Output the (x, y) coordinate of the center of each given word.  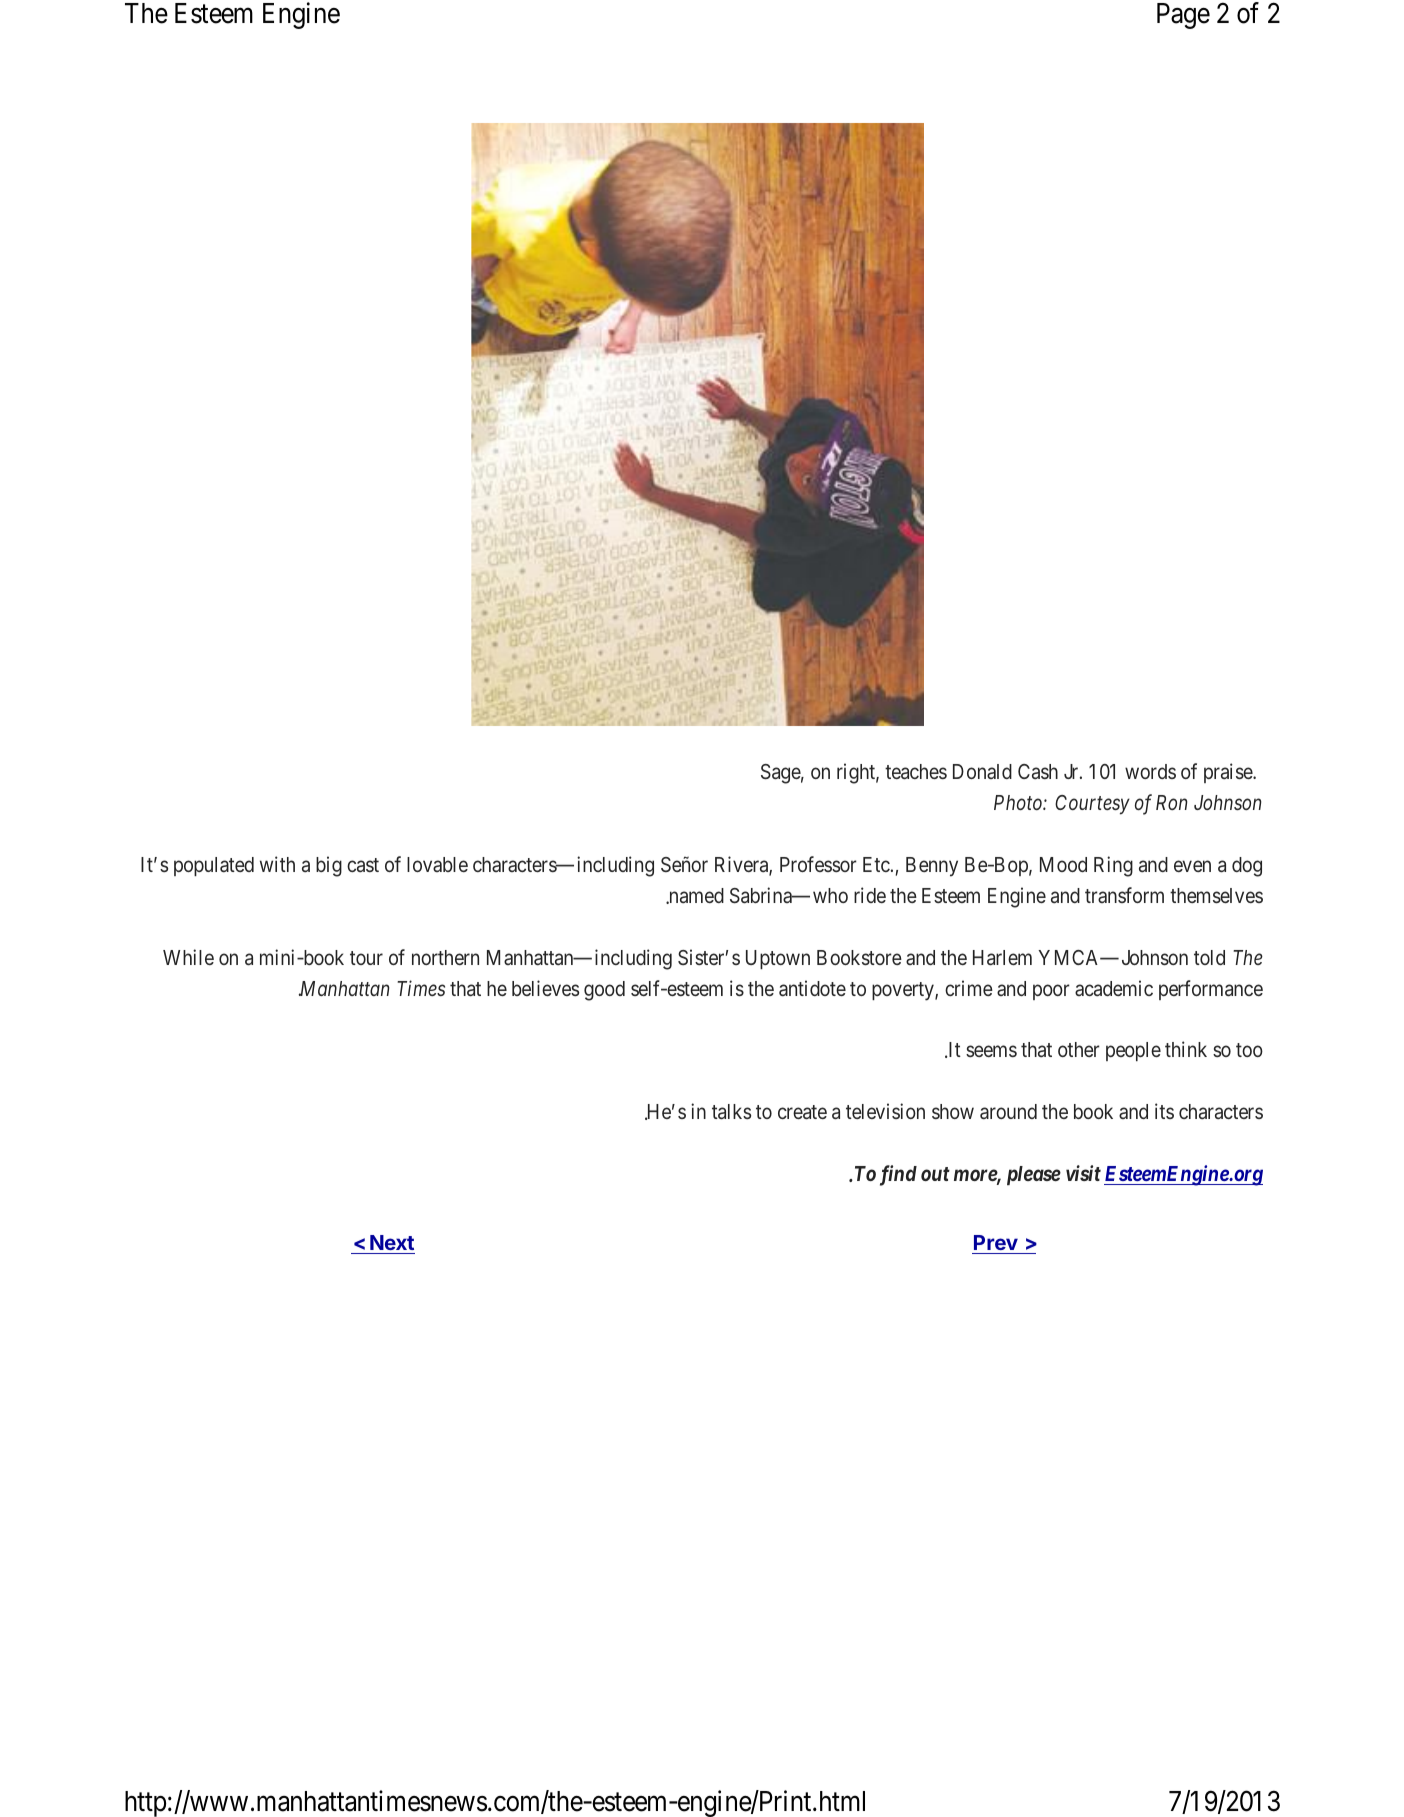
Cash (1038, 771)
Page (1183, 16)
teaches (916, 772)
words (1150, 771)
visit (1083, 1173)
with (277, 864)
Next (392, 1242)
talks (731, 1112)
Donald (982, 771)
